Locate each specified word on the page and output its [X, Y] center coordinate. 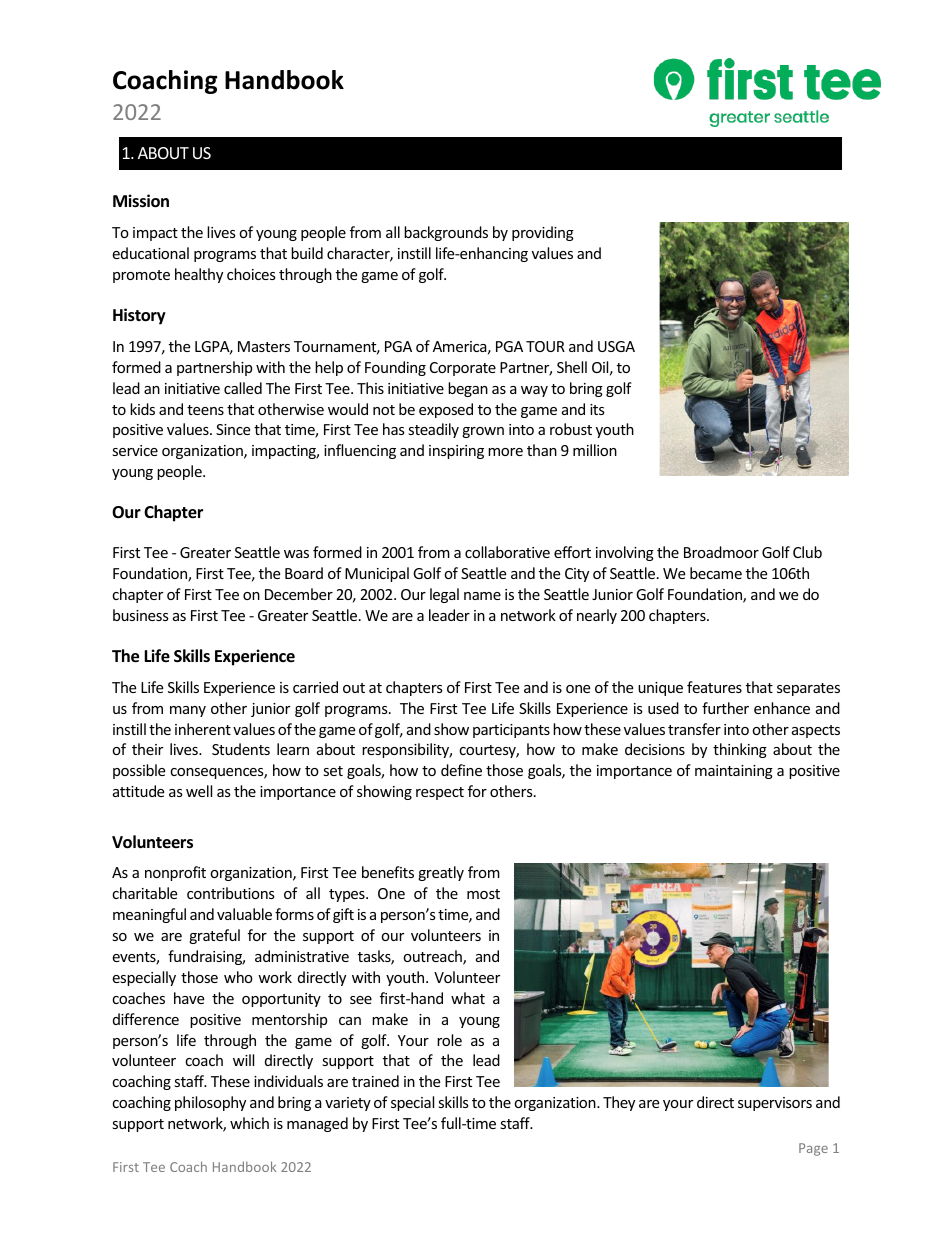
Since [233, 429]
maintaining [734, 772]
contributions [231, 893]
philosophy [210, 1103]
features [714, 687]
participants [511, 731]
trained [375, 1081]
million [595, 450]
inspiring [456, 452]
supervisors [775, 1104]
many [188, 711]
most [483, 894]
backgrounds [446, 233]
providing [543, 233]
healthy [199, 275]
